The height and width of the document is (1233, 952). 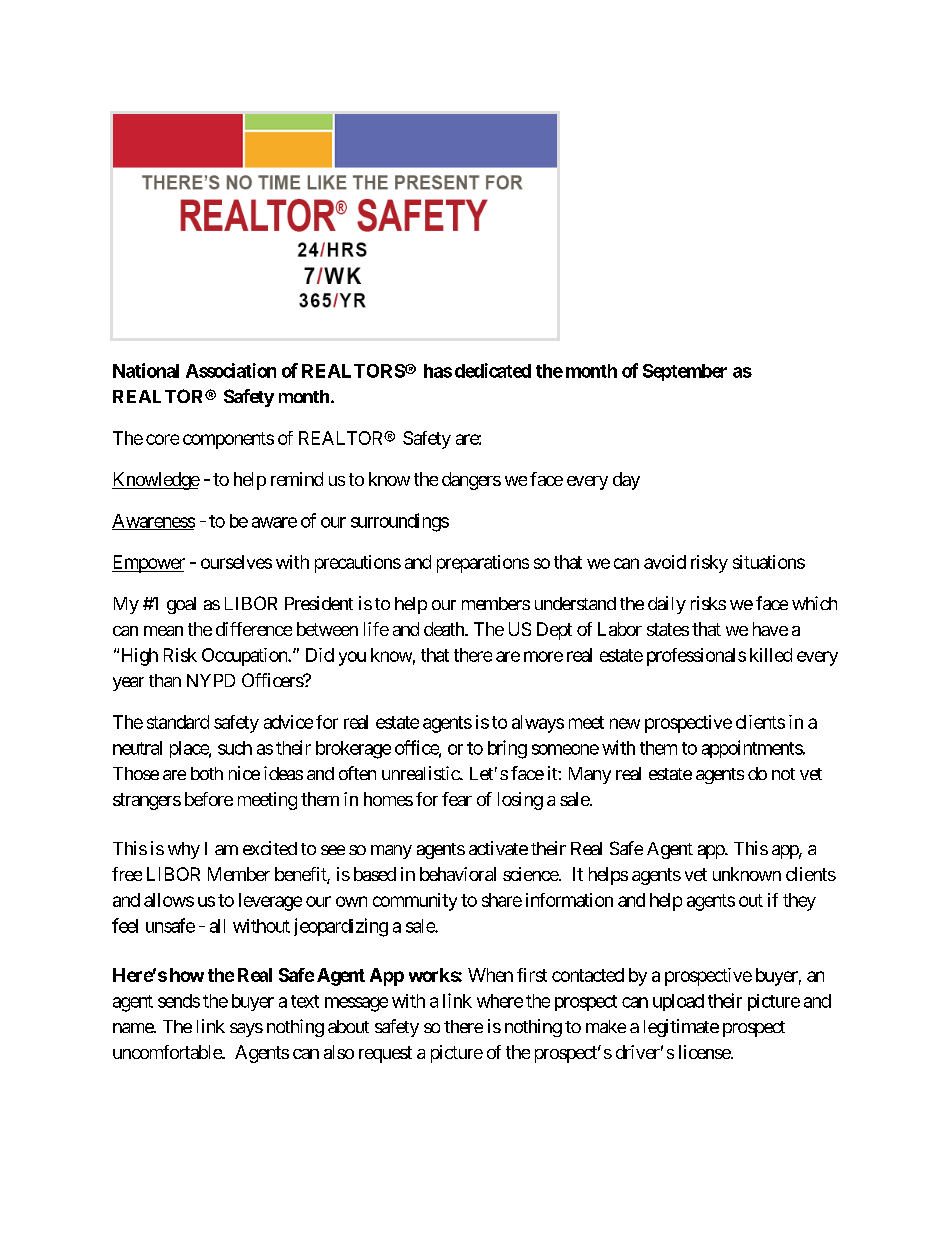 What do you see at coordinates (507, 749) in the document?
I see `bring` at bounding box center [507, 749].
